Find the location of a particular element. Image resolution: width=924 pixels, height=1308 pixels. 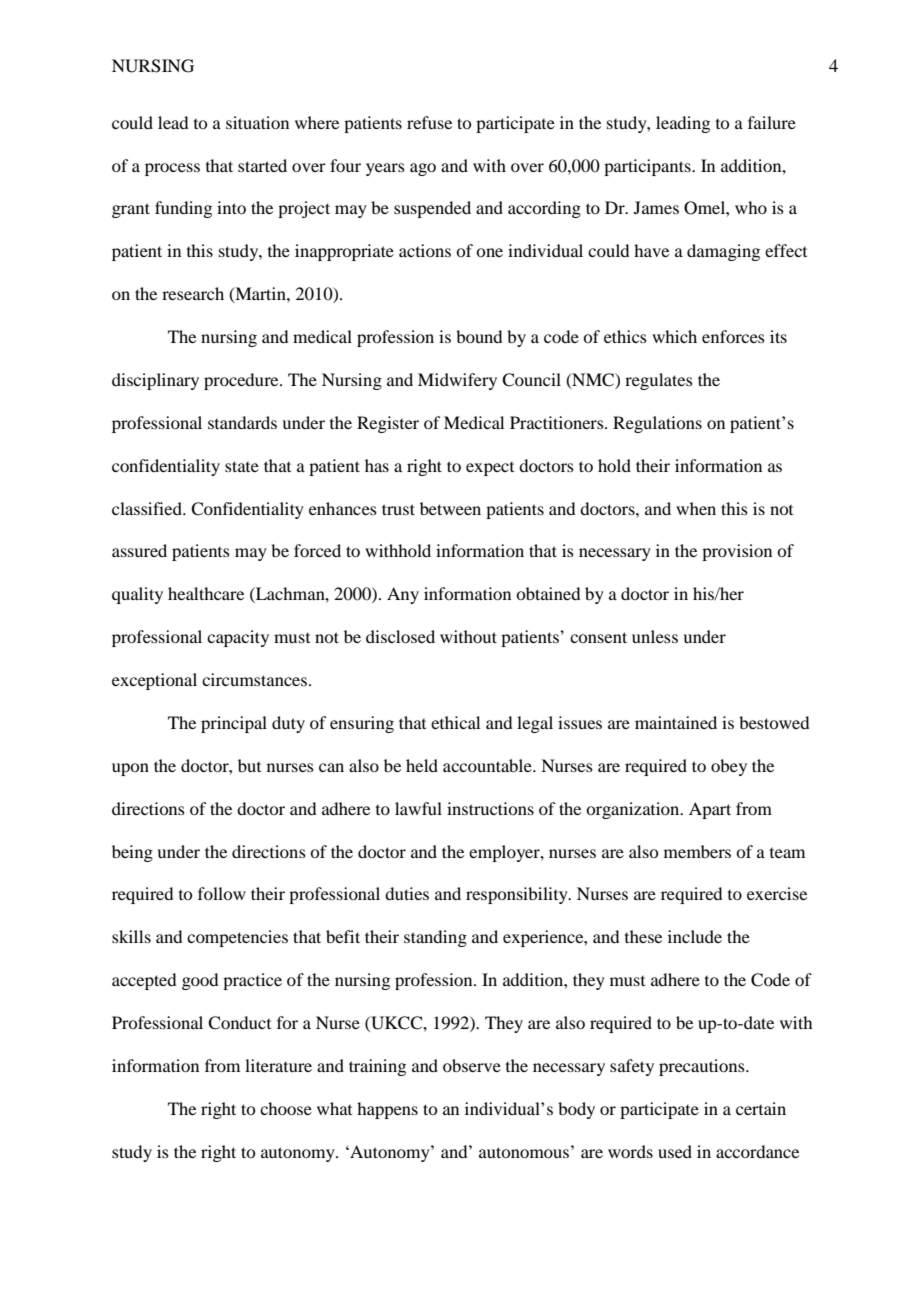

disclosed is located at coordinates (400, 636).
